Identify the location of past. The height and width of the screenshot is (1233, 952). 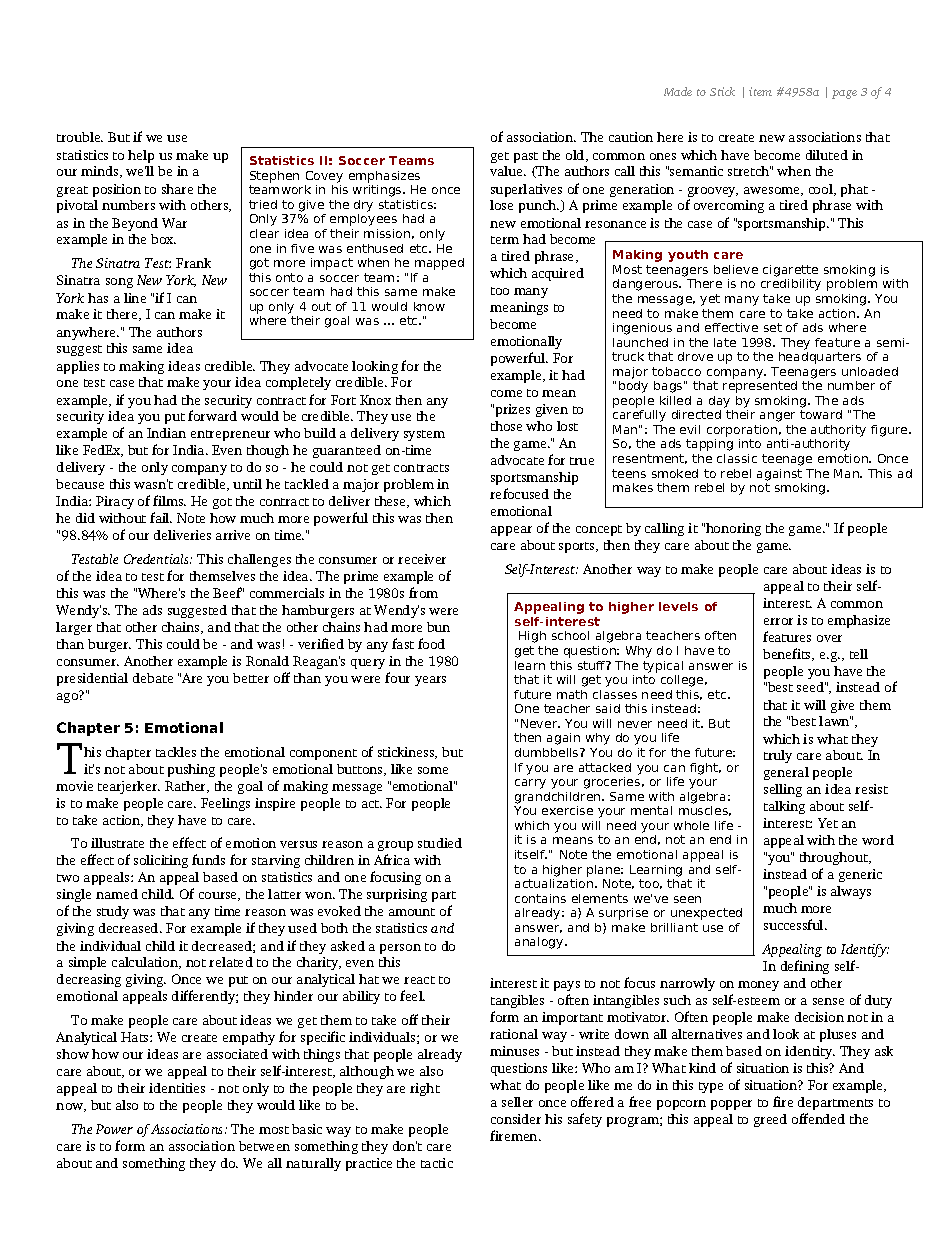
(526, 157).
